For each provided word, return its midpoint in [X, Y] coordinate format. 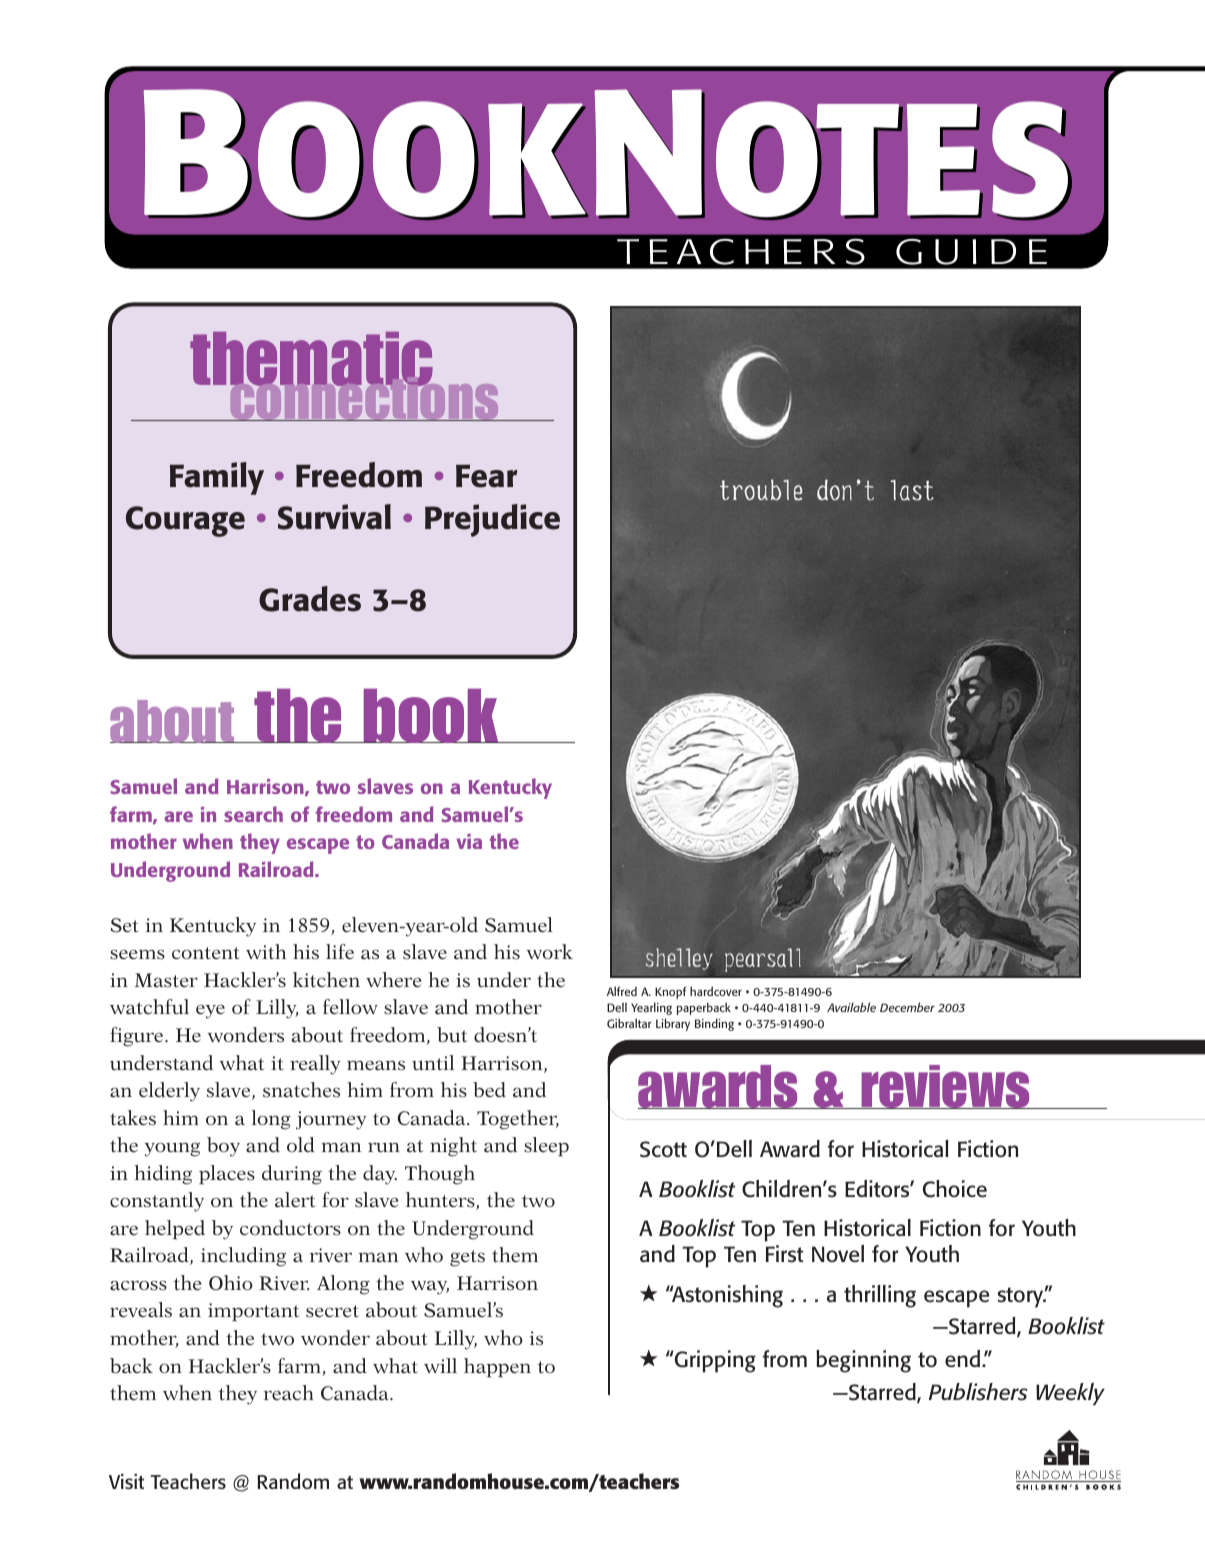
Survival [334, 517]
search [253, 814]
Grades [310, 599]
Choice [955, 1189]
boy [223, 1147]
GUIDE [971, 252]
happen [497, 1368]
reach [289, 1393]
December [907, 1007]
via [469, 841]
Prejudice [492, 520]
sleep [546, 1147]
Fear [487, 476]
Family [217, 478]
